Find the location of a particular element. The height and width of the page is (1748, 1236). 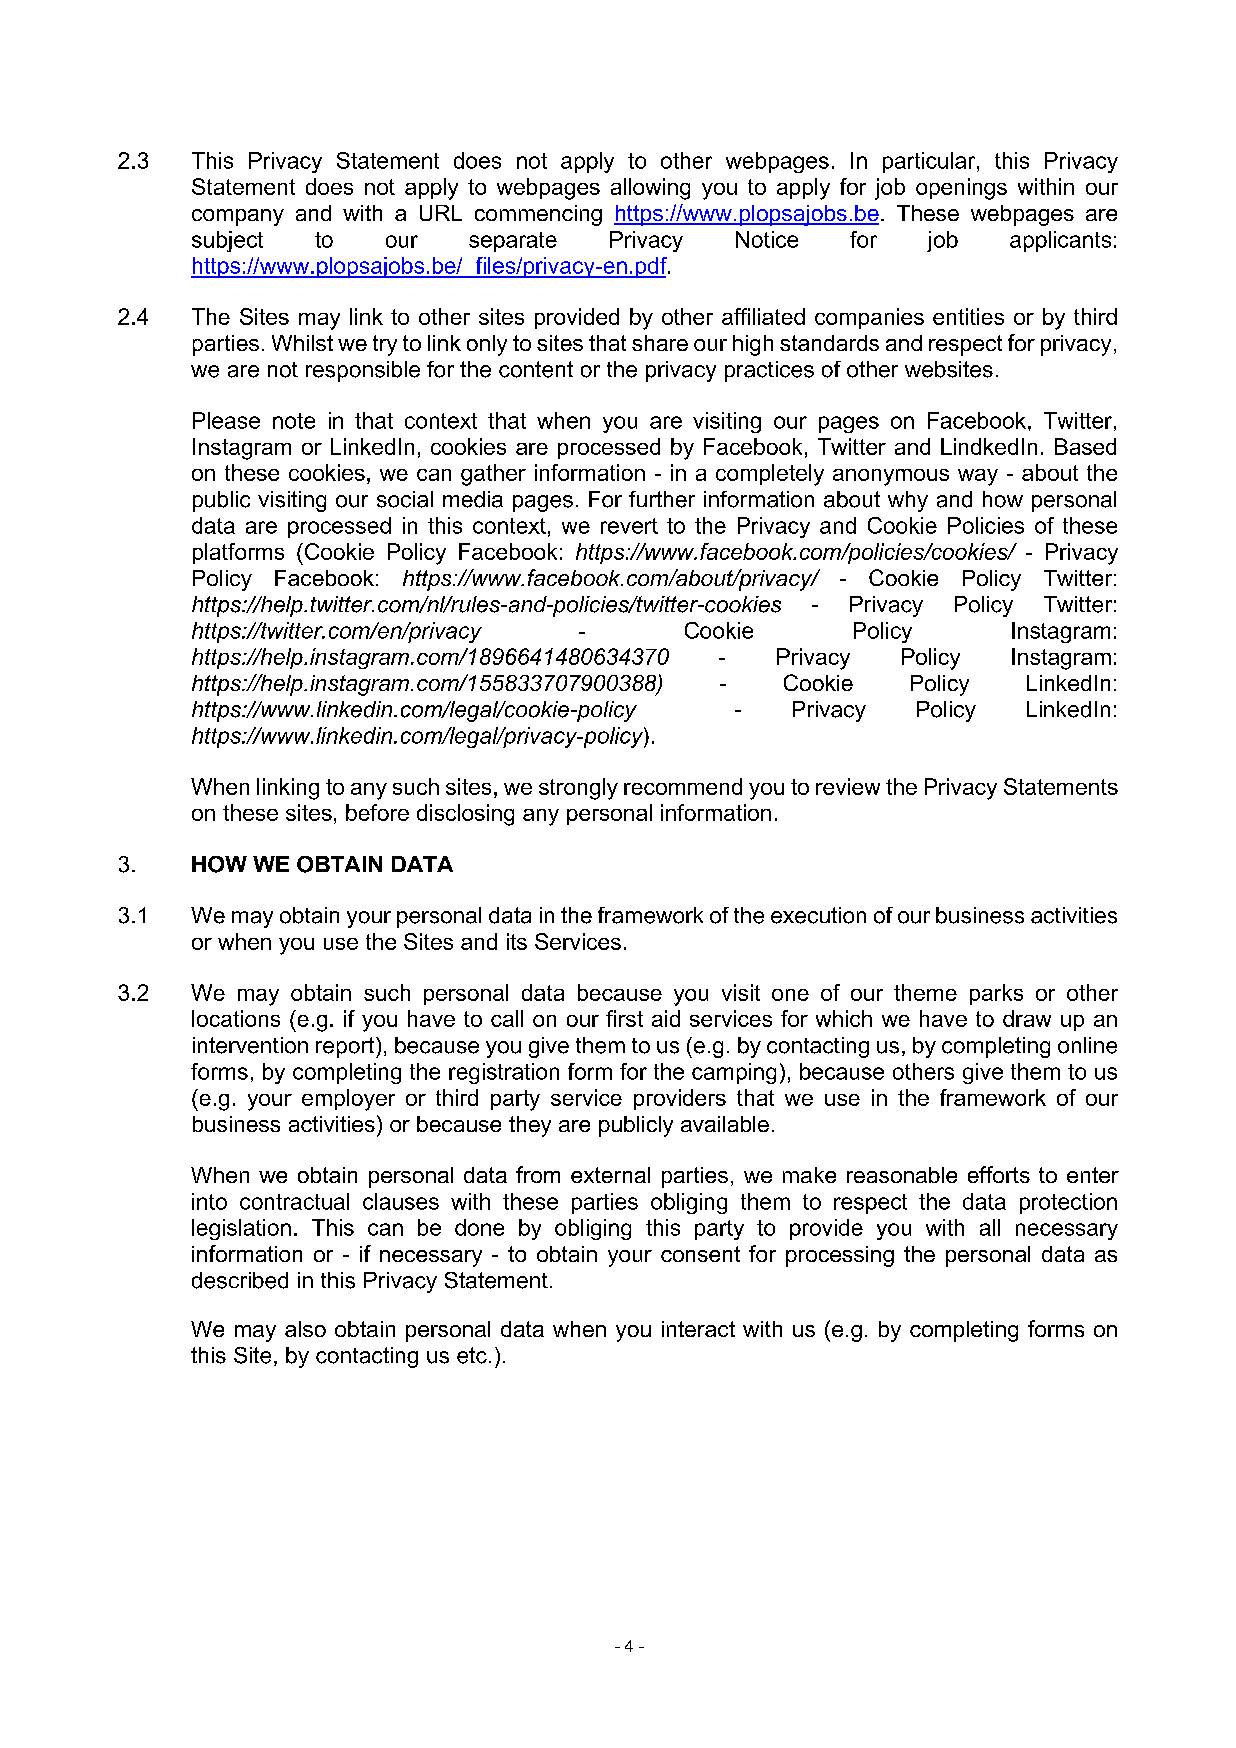

processing is located at coordinates (840, 1256).
